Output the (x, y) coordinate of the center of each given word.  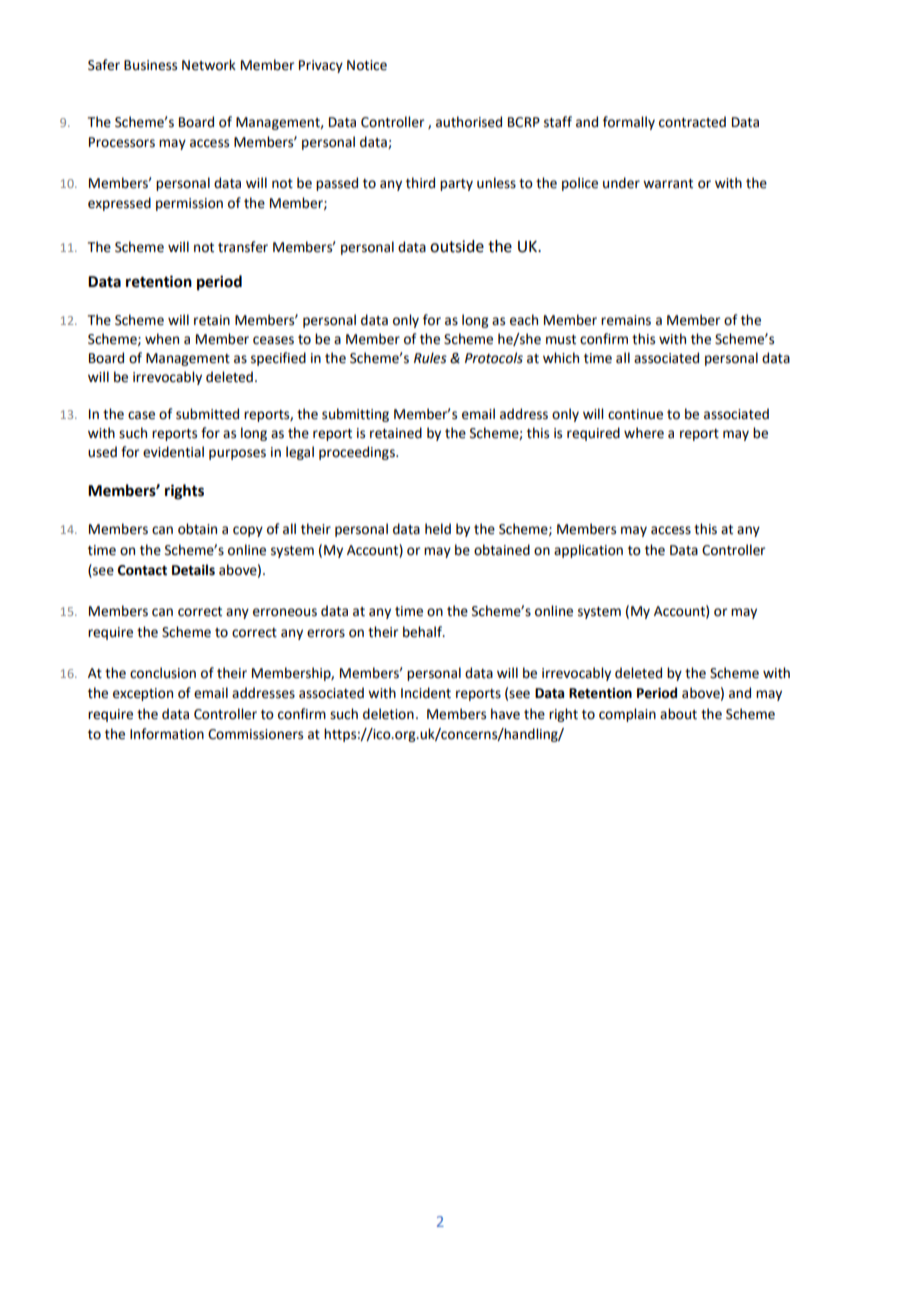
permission (189, 204)
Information (167, 734)
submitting (355, 415)
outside (457, 246)
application (588, 551)
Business (150, 65)
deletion (388, 714)
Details (193, 570)
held (438, 529)
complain (627, 715)
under (621, 183)
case (141, 415)
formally (629, 123)
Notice (367, 65)
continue (635, 414)
